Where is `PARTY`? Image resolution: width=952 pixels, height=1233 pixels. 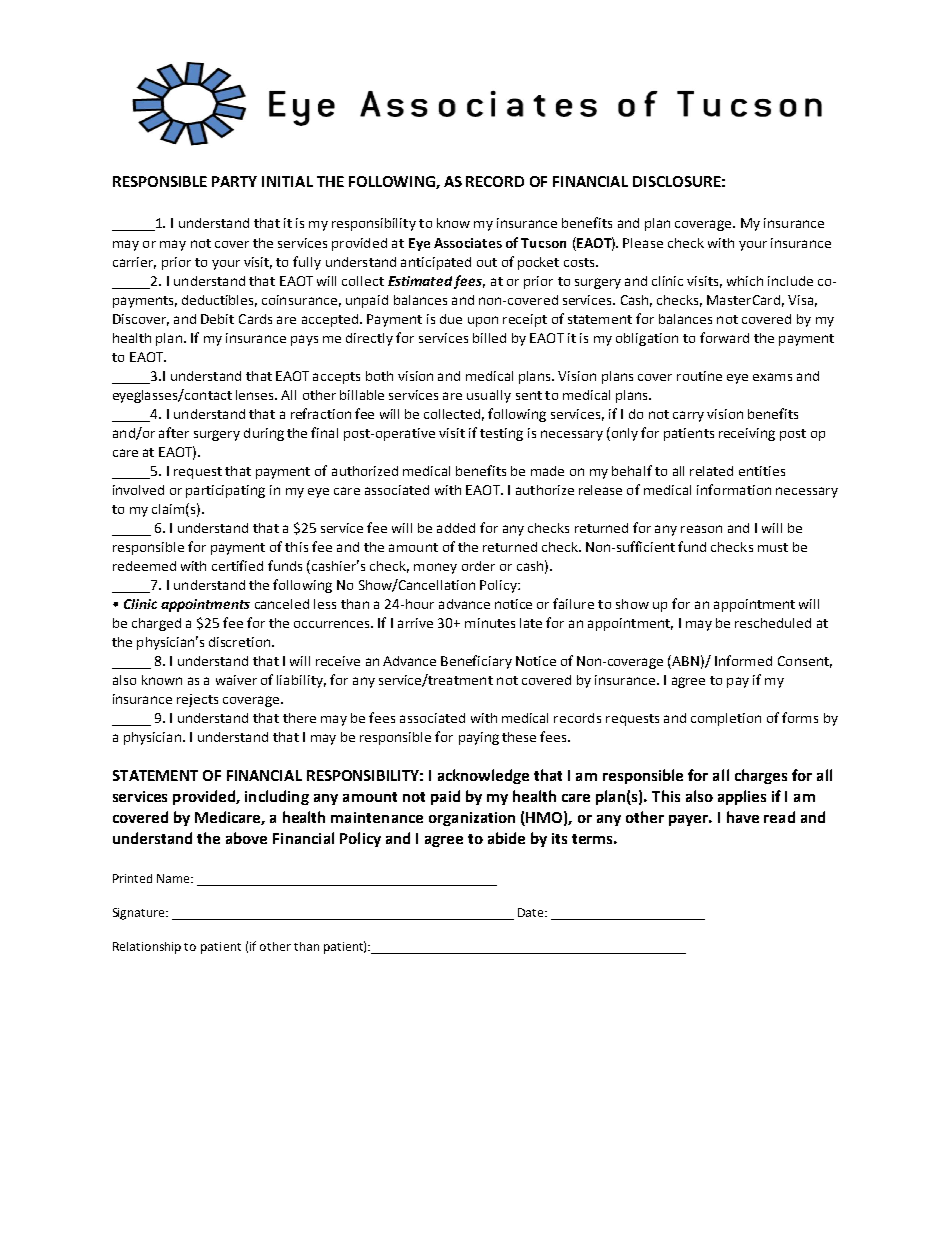 PARTY is located at coordinates (234, 181).
